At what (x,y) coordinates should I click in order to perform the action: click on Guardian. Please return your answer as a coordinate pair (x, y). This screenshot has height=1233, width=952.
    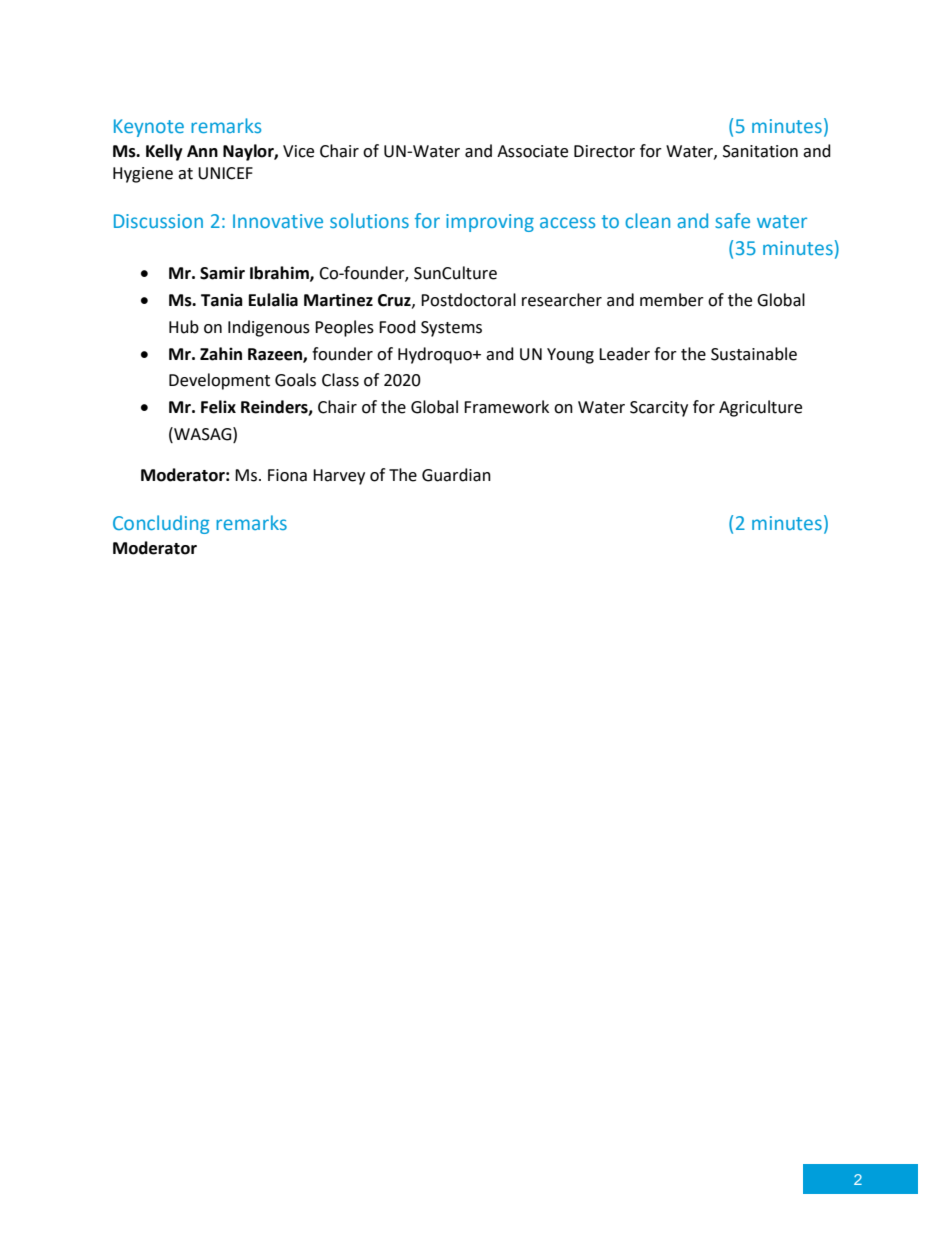
    Looking at the image, I should click on (456, 475).
